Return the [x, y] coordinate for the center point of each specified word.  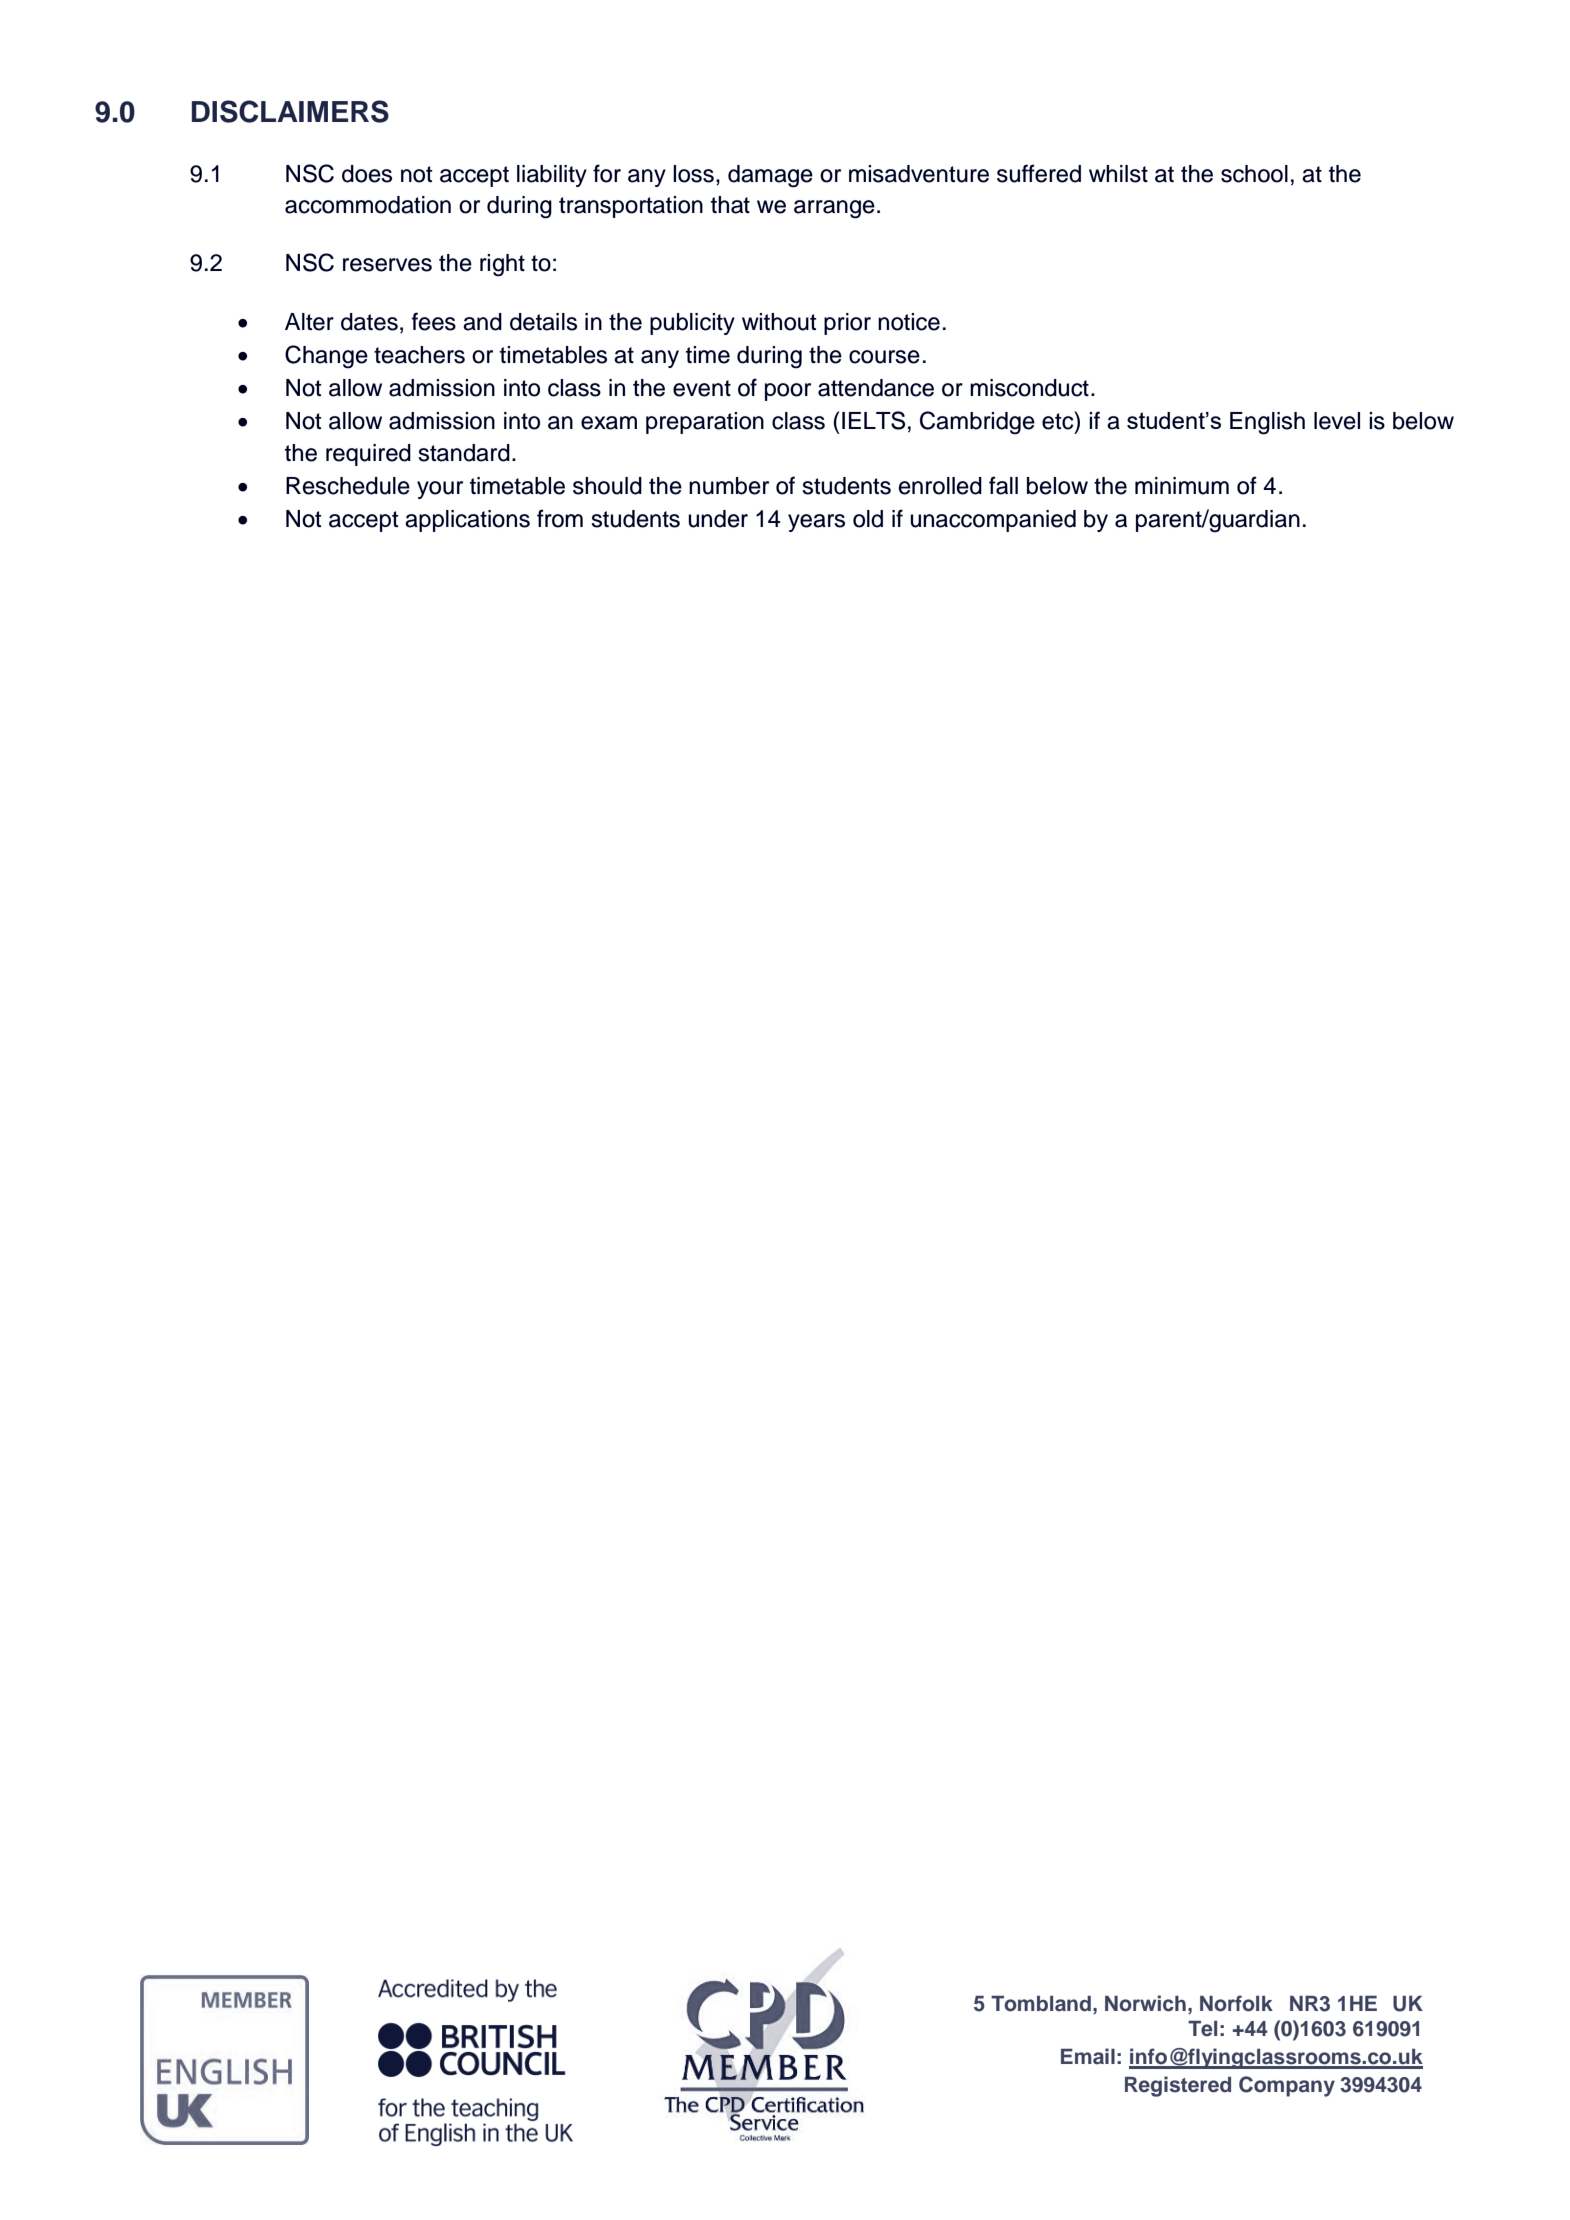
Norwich [1145, 2003]
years [816, 523]
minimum [1182, 486]
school [1254, 174]
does [367, 174]
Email [1088, 2056]
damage [770, 176]
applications [467, 521]
